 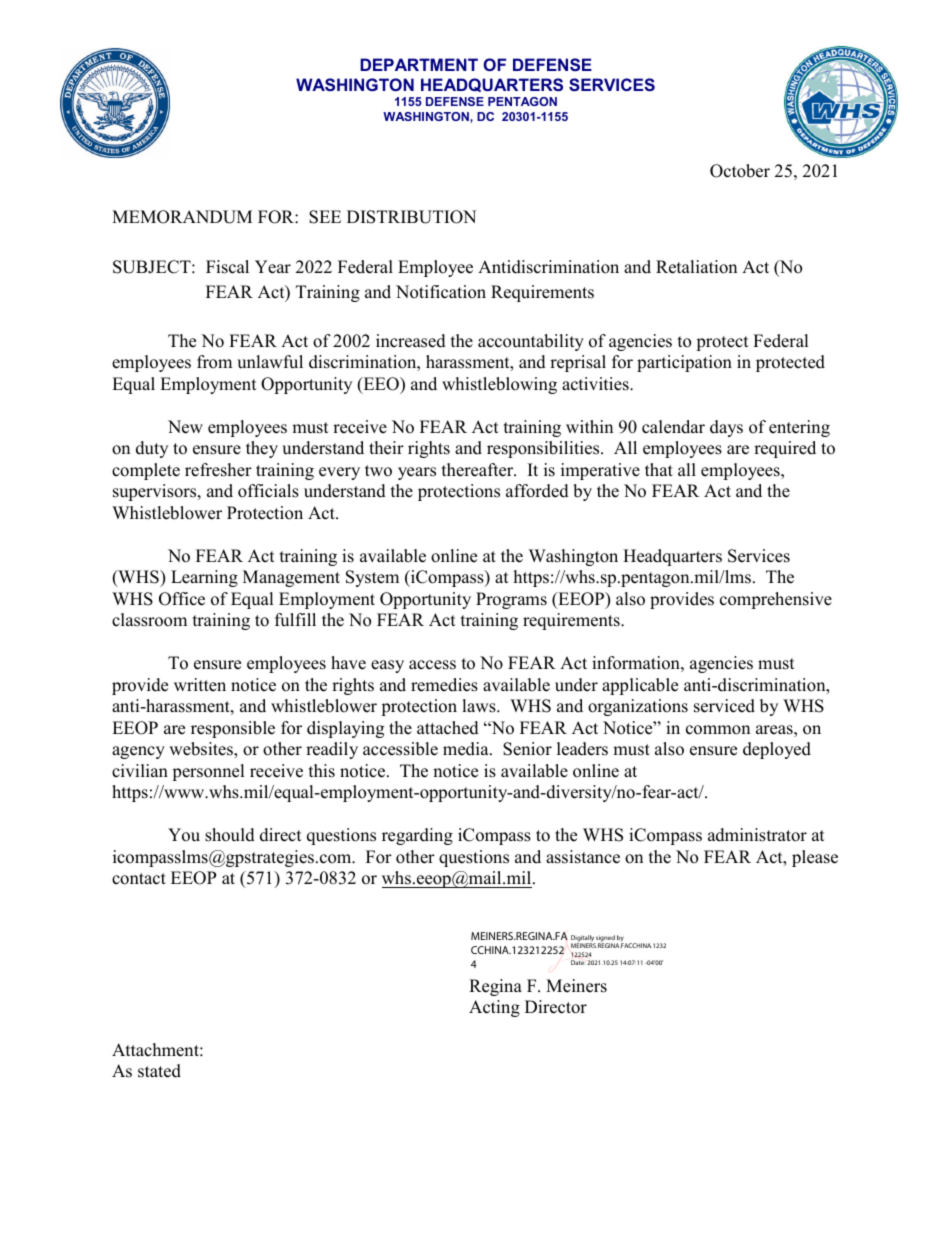 I want to click on whistleblowing, so click(x=499, y=385).
